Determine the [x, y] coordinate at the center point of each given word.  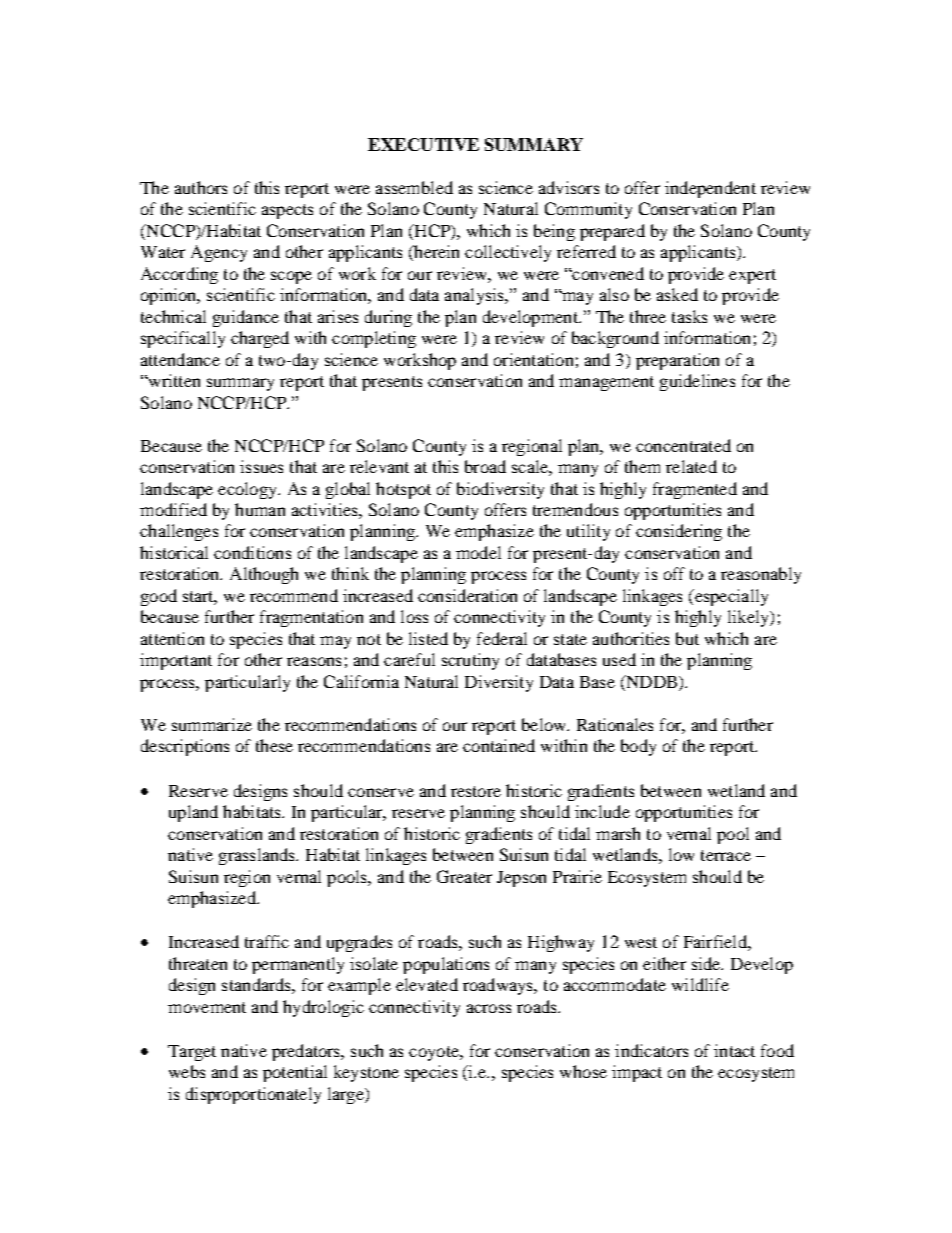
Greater [464, 876]
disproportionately [253, 1095]
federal [502, 638]
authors [201, 187]
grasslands [258, 856]
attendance [180, 359]
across [489, 1008]
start [200, 598]
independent [710, 189]
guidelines [697, 382]
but [687, 638]
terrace [726, 855]
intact [734, 1050]
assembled [414, 187]
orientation [533, 359]
